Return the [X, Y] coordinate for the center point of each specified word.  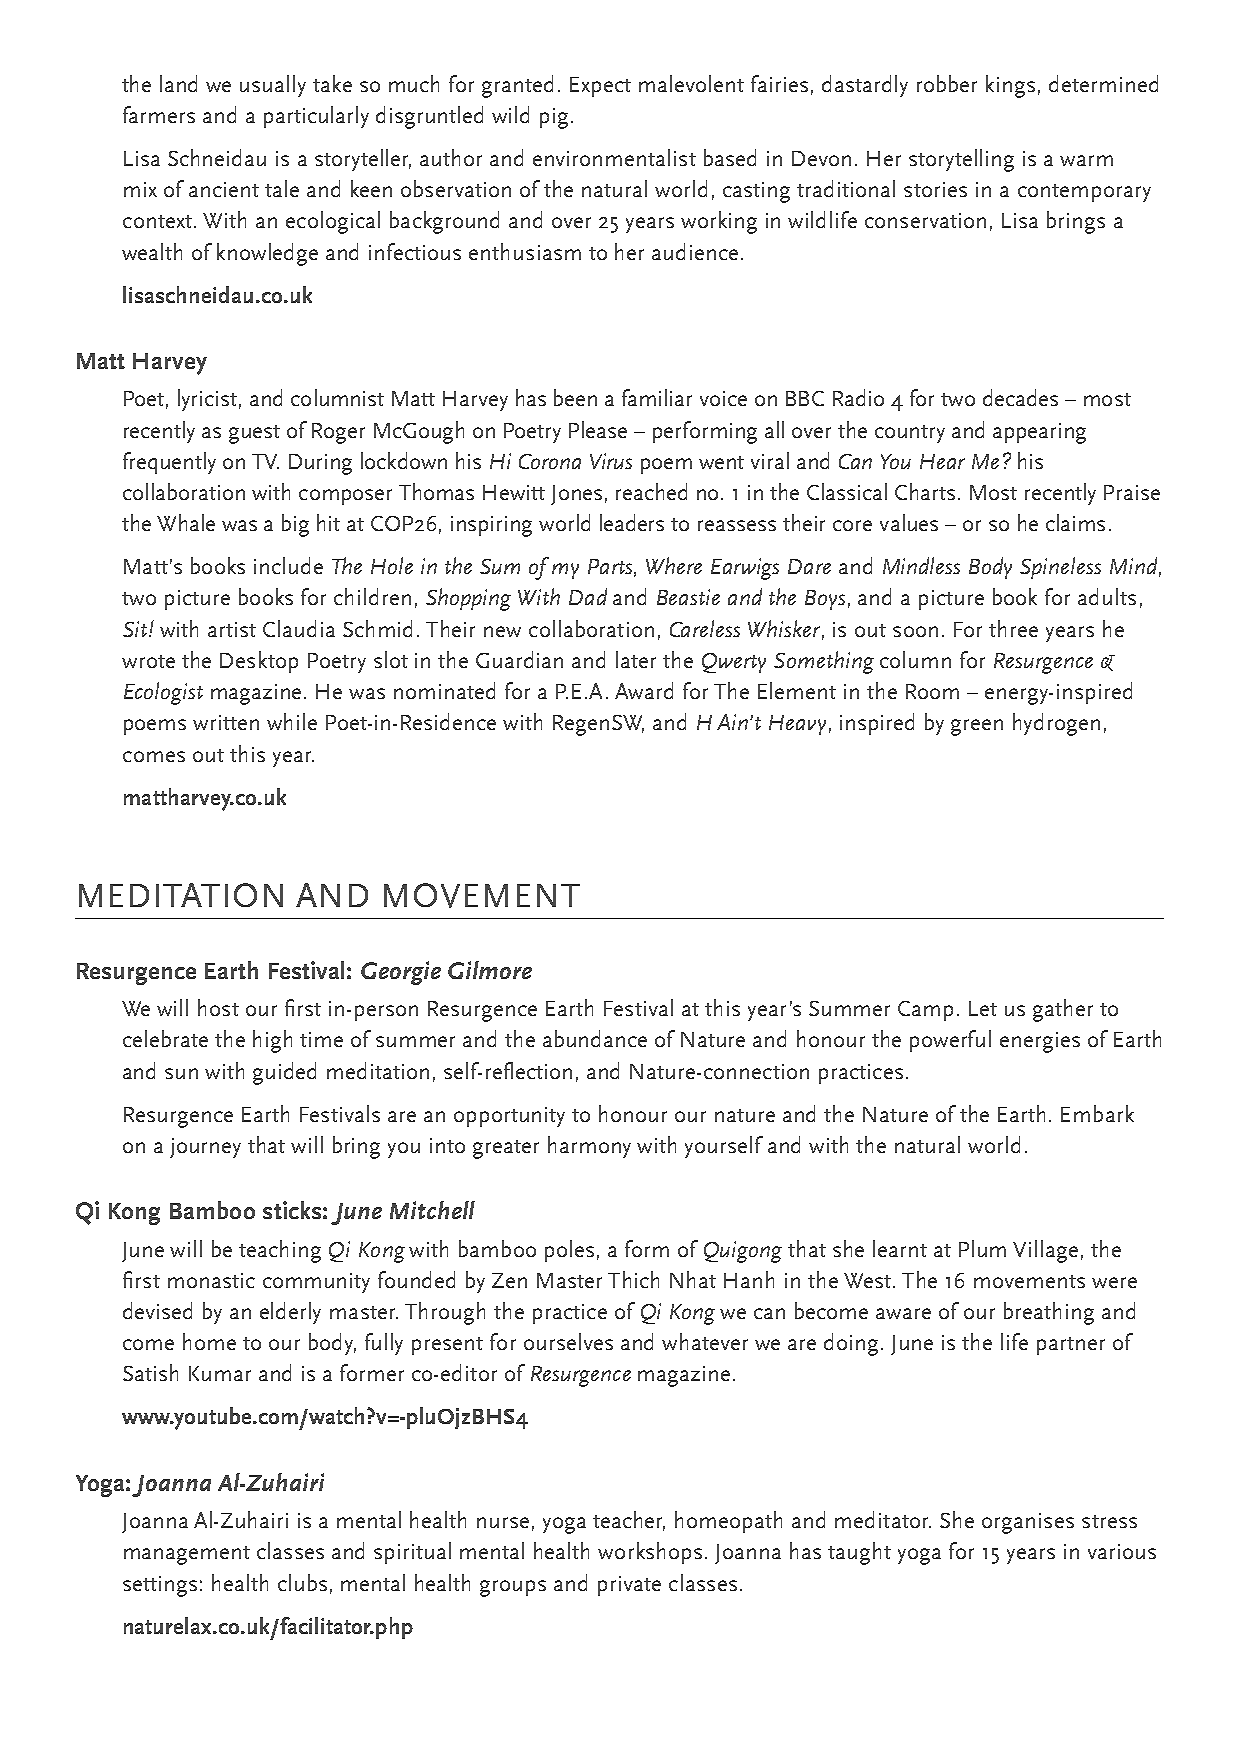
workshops [650, 1553]
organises [1028, 1523]
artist [232, 629]
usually [273, 86]
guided [284, 1073]
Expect [600, 87]
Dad [588, 596]
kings [1010, 86]
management [187, 1555]
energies [1040, 1042]
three [1013, 628]
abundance [595, 1038]
